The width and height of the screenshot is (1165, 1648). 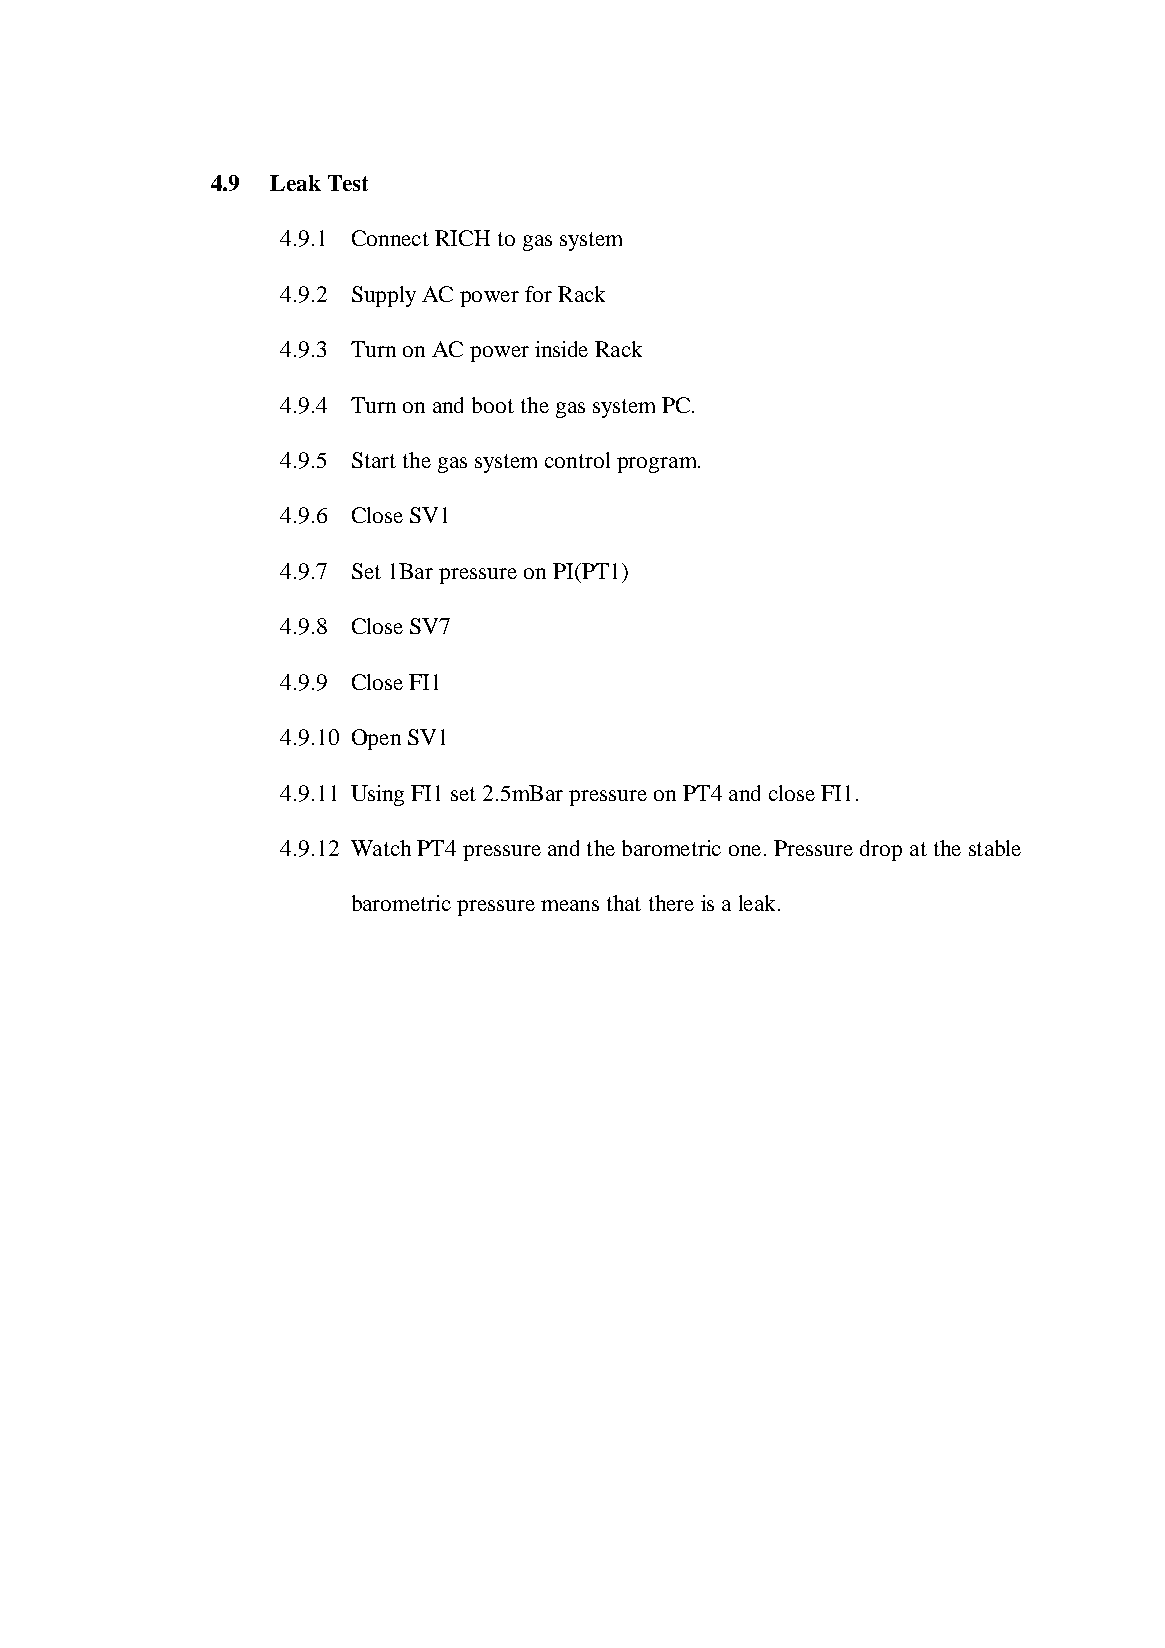 What do you see at coordinates (493, 405) in the screenshot?
I see `boot` at bounding box center [493, 405].
